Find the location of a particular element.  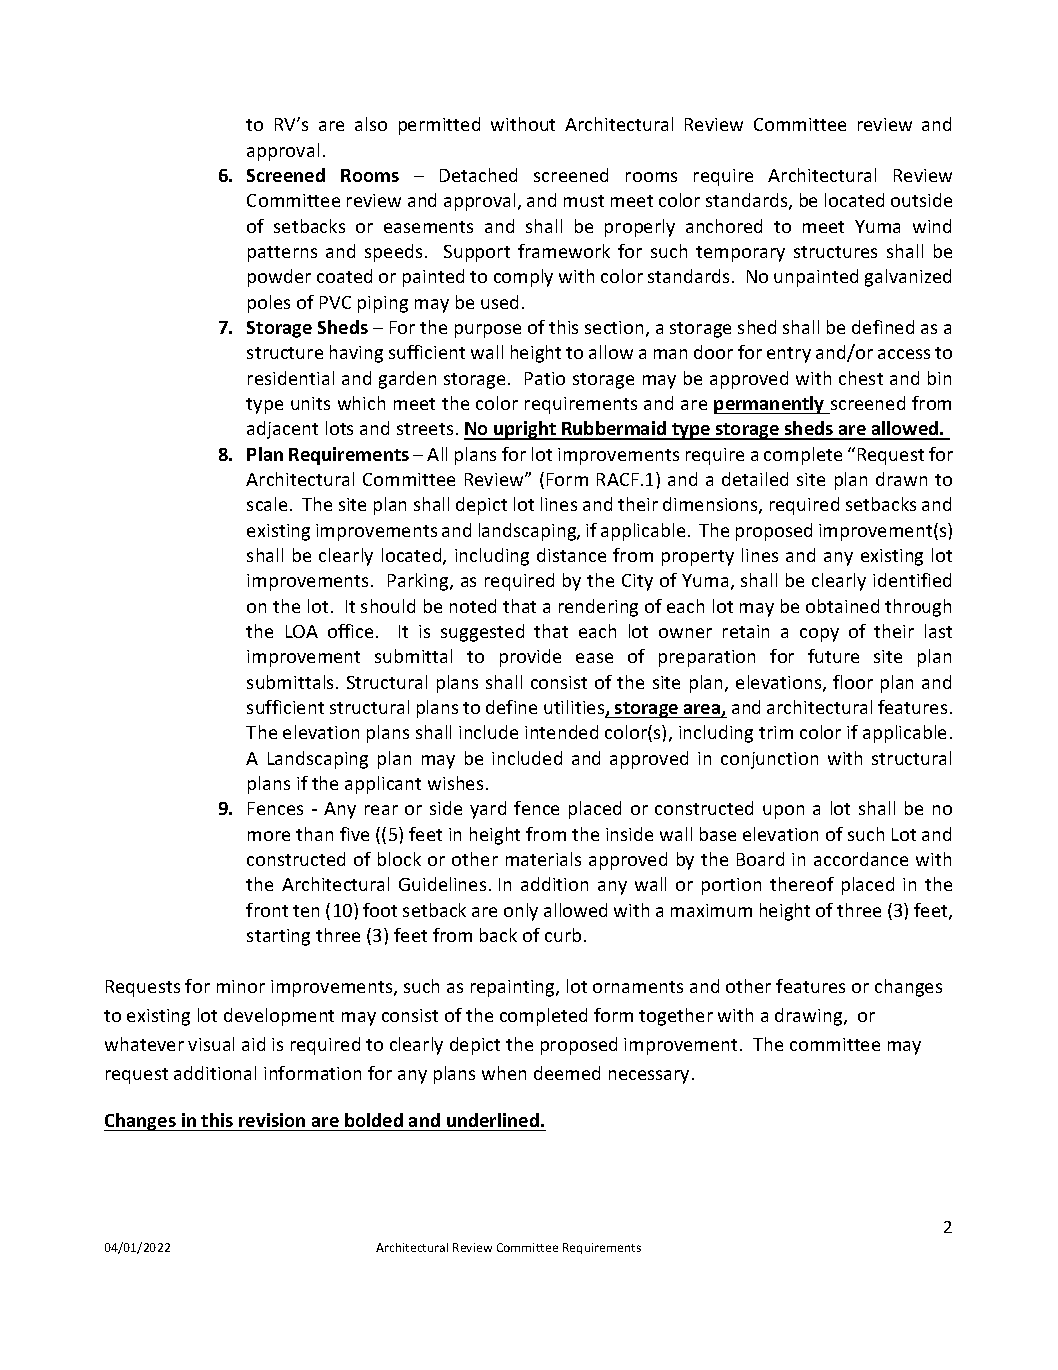

scale is located at coordinates (267, 504).
